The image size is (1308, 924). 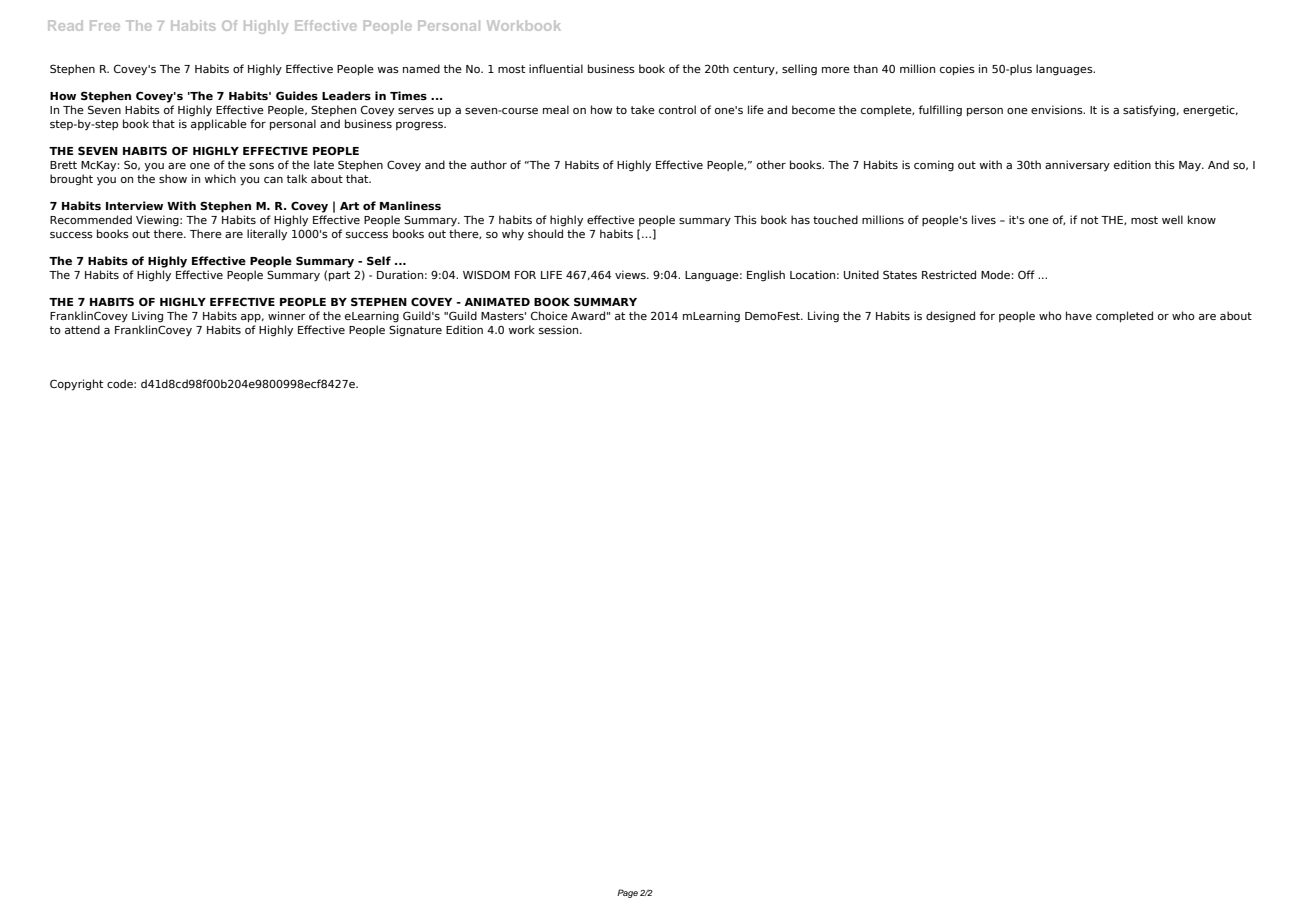 What do you see at coordinates (556, 68) in the screenshot?
I see `influential` at bounding box center [556, 68].
